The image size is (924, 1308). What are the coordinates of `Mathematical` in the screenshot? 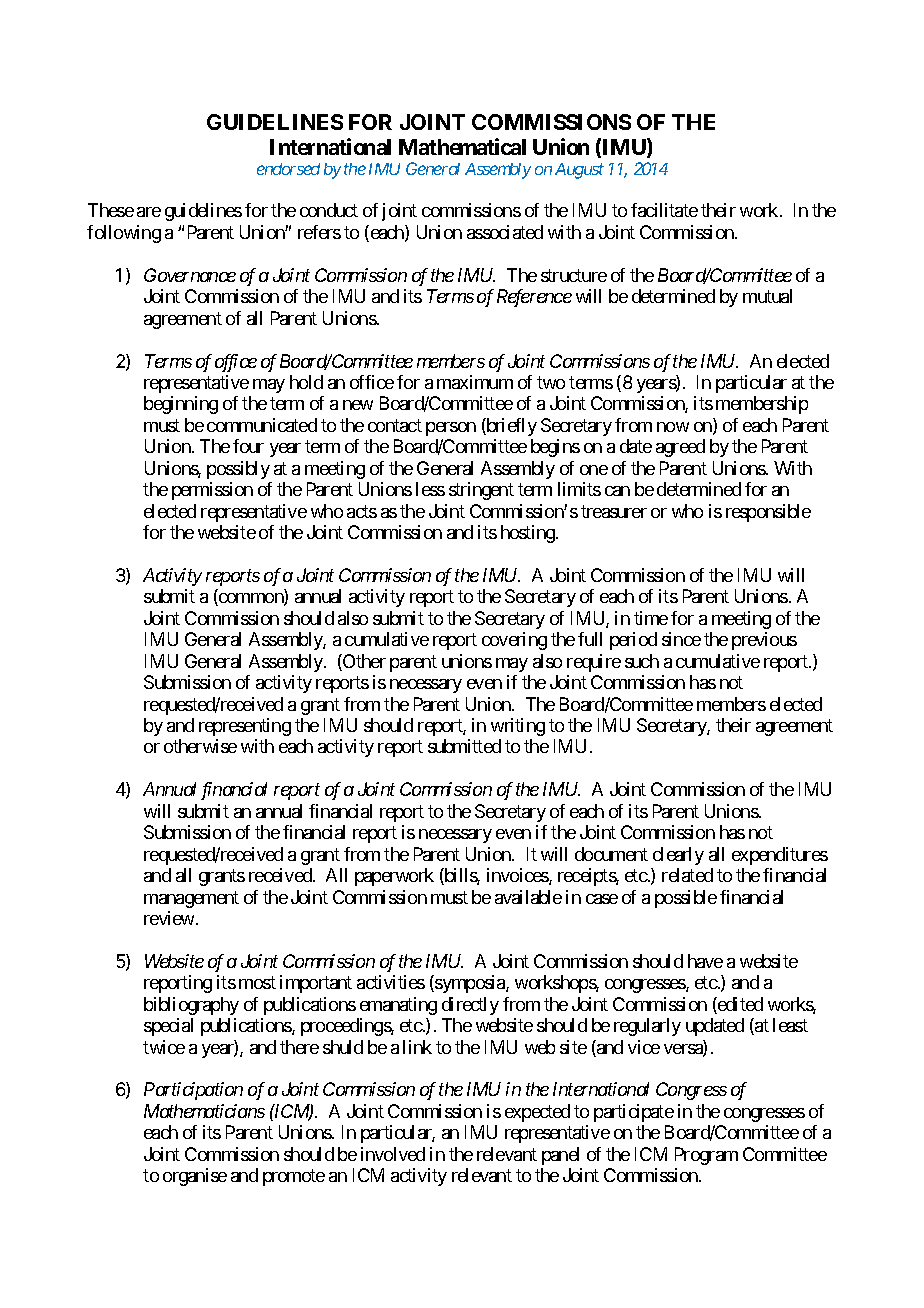 It's located at (462, 146).
